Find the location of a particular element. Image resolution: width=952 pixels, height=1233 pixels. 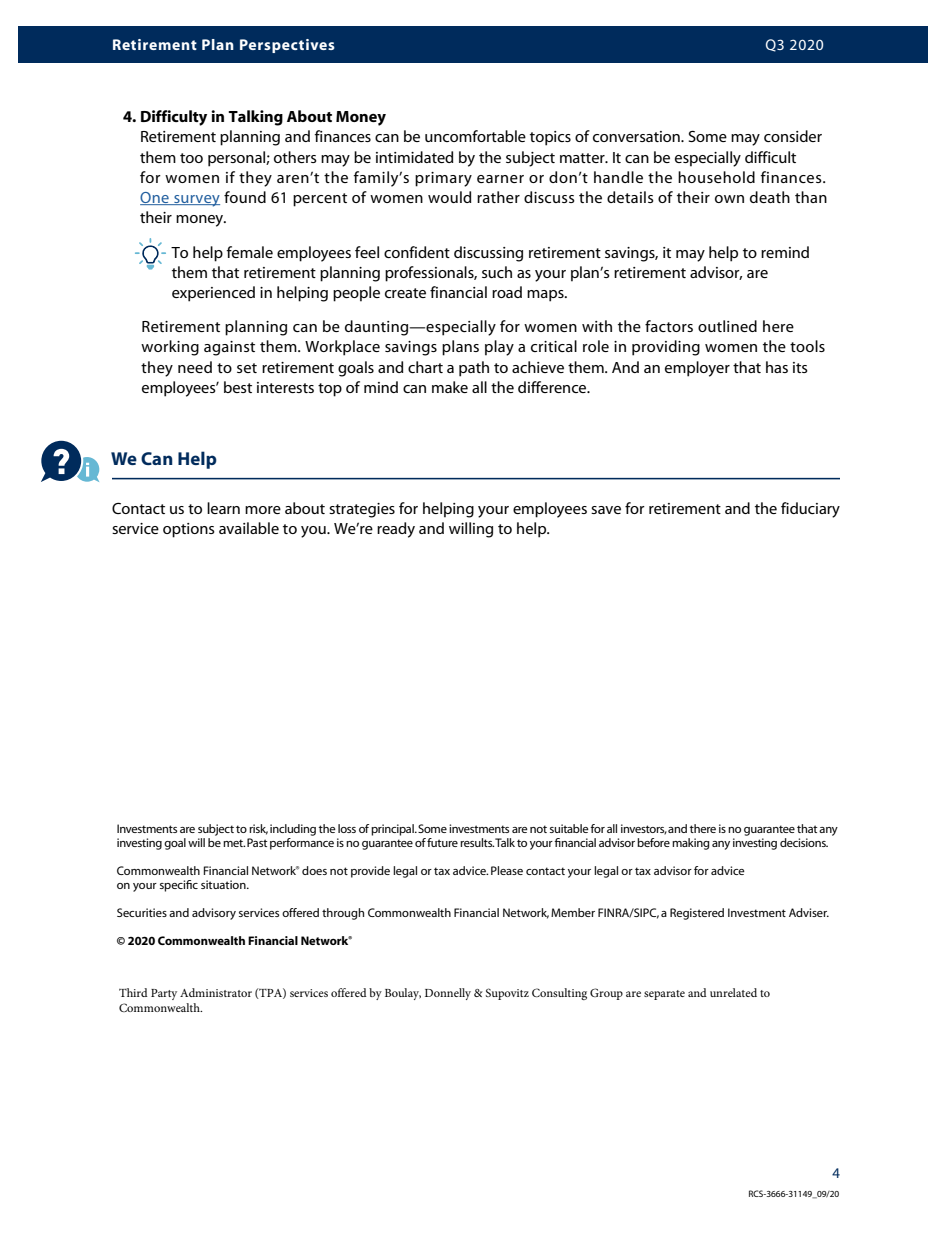

learn is located at coordinates (223, 508).
